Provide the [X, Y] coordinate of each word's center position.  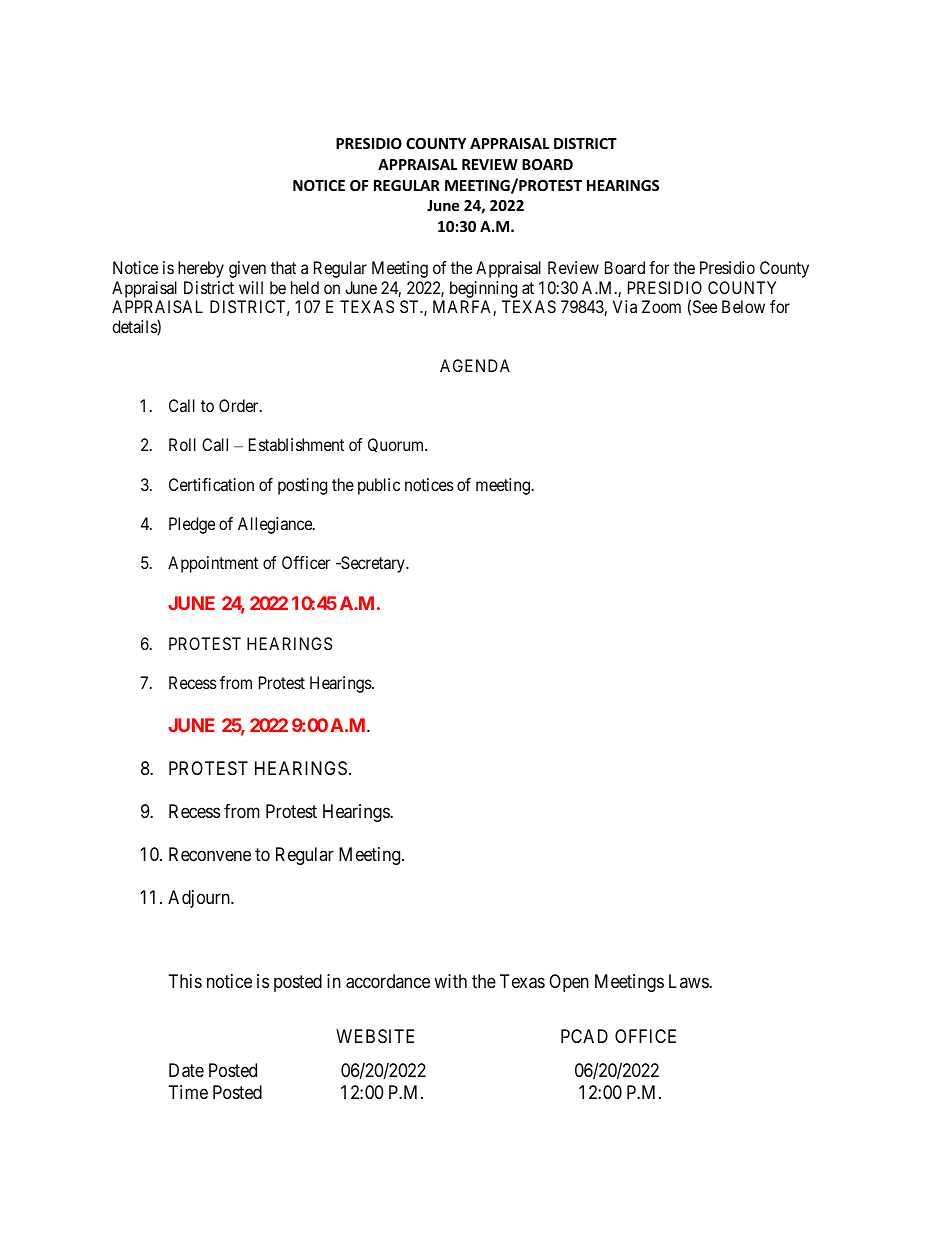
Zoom [661, 306]
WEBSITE [375, 1036]
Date [186, 1070]
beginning [483, 289]
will [251, 287]
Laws [689, 981]
